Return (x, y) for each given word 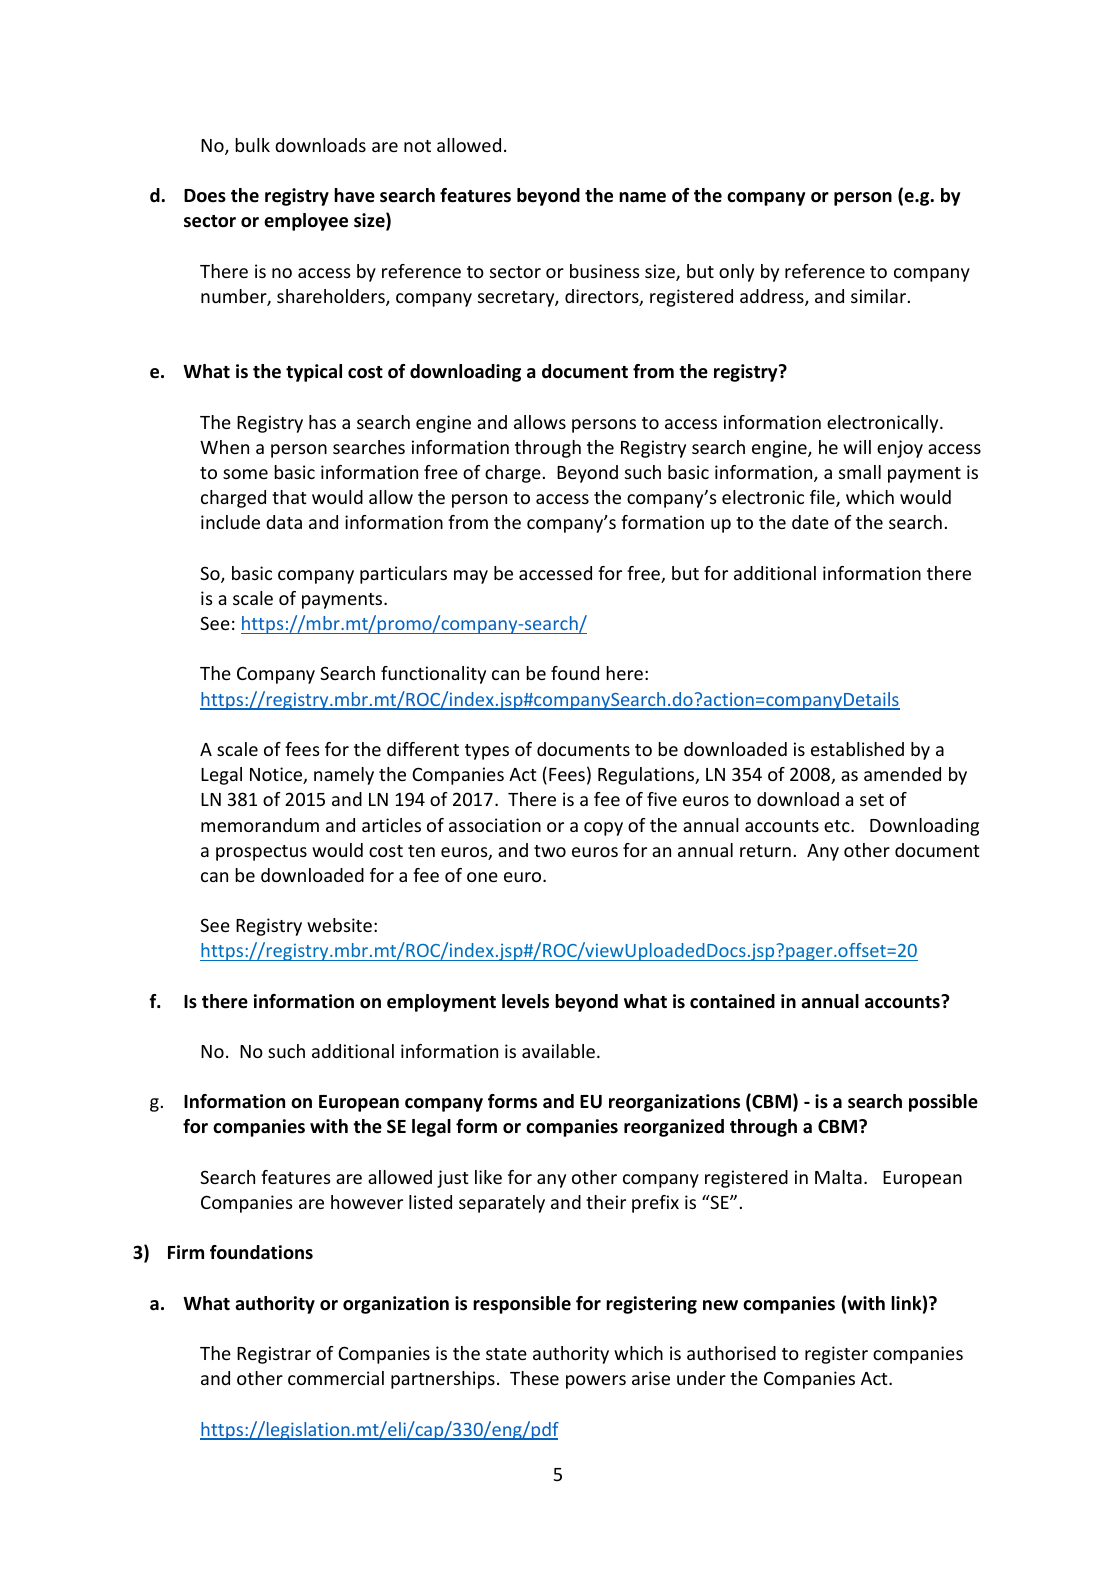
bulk (252, 145)
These (534, 1378)
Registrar (274, 1355)
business (604, 271)
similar (878, 296)
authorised (731, 1353)
